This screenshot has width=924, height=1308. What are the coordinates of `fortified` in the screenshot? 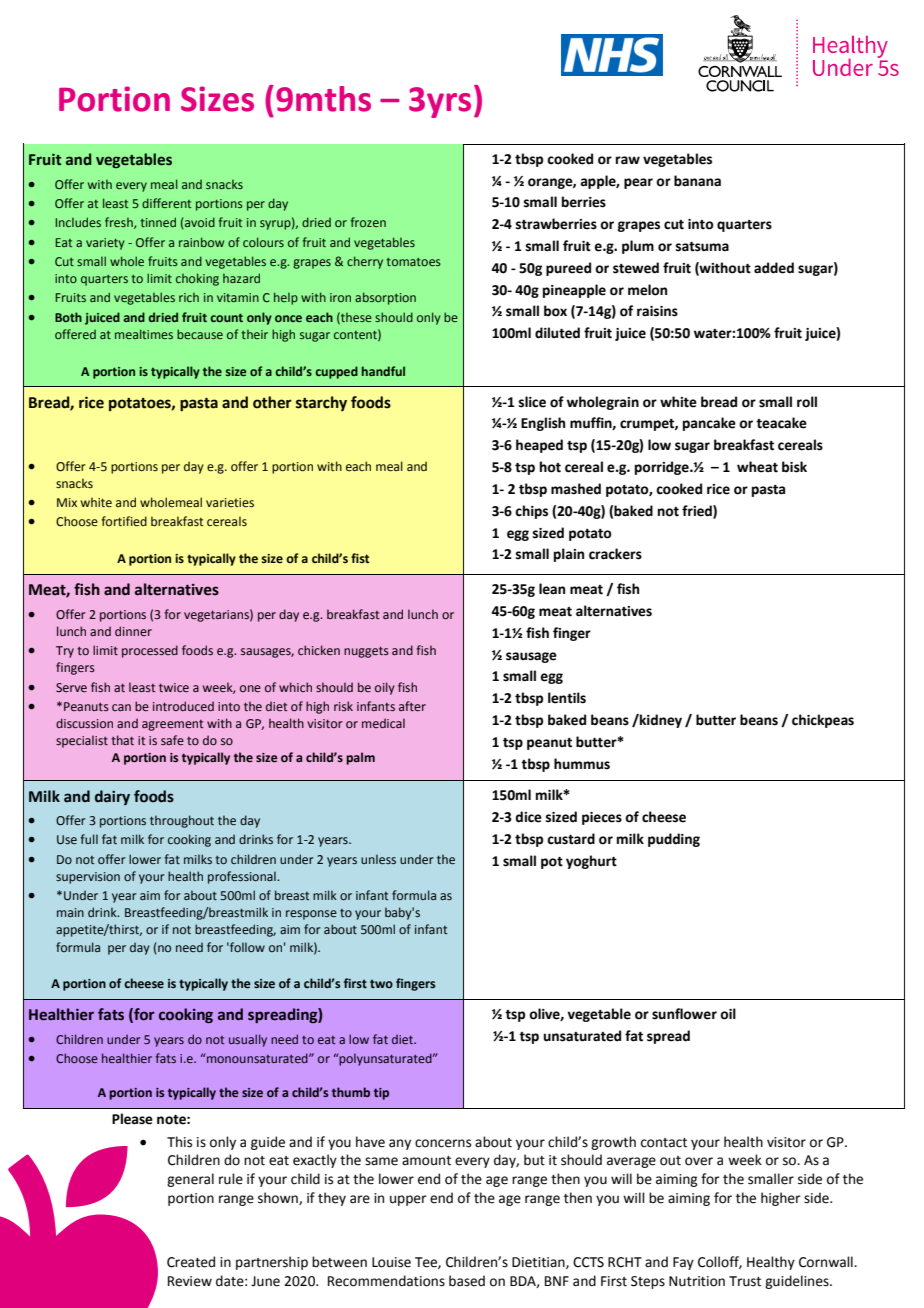 It's located at (124, 521).
